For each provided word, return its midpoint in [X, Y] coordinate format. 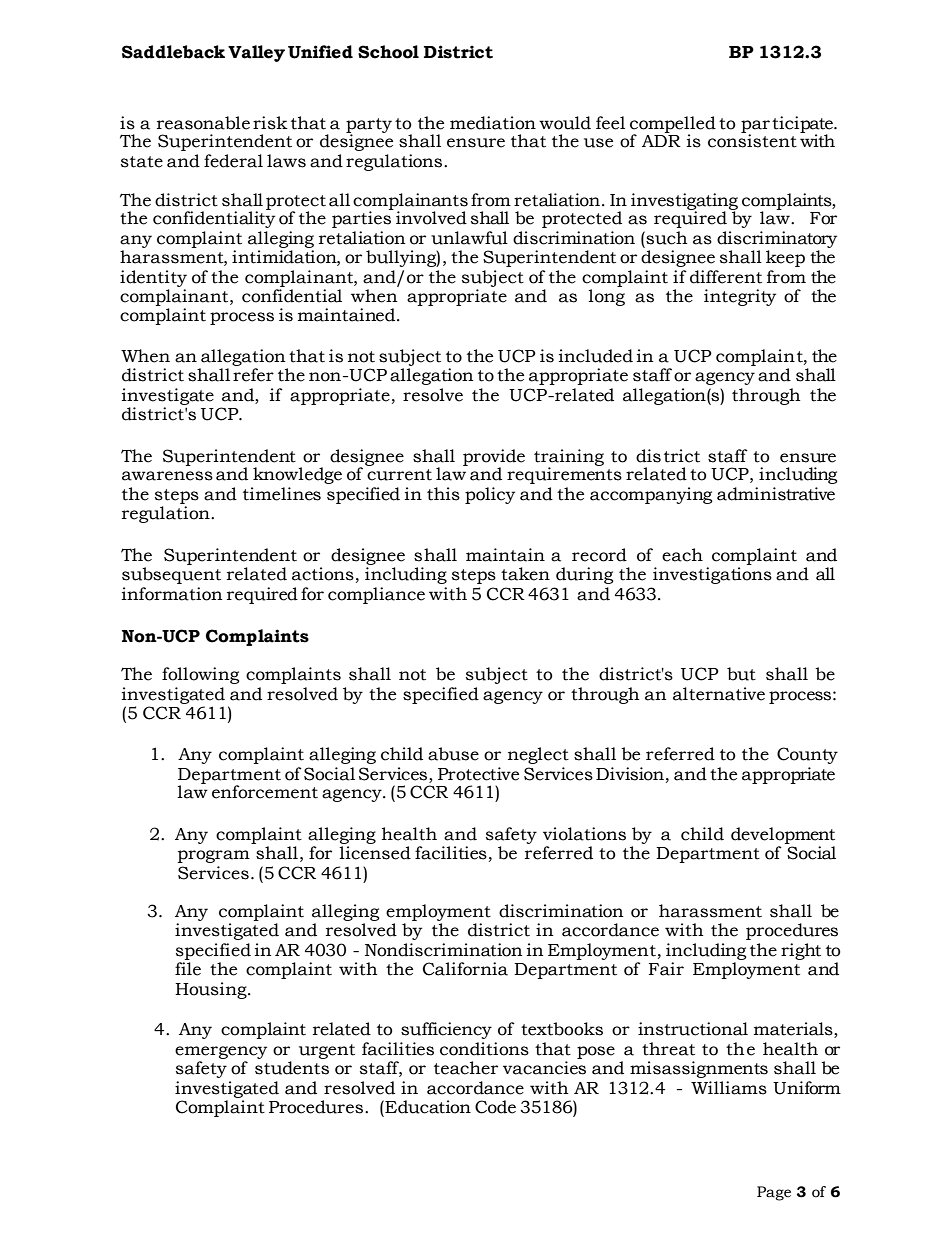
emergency [221, 1054]
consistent [752, 140]
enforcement [265, 792]
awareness [167, 476]
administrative [776, 494]
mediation [493, 123]
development [783, 837]
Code [495, 1107]
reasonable [203, 123]
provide [494, 458]
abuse [453, 754]
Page [774, 1193]
